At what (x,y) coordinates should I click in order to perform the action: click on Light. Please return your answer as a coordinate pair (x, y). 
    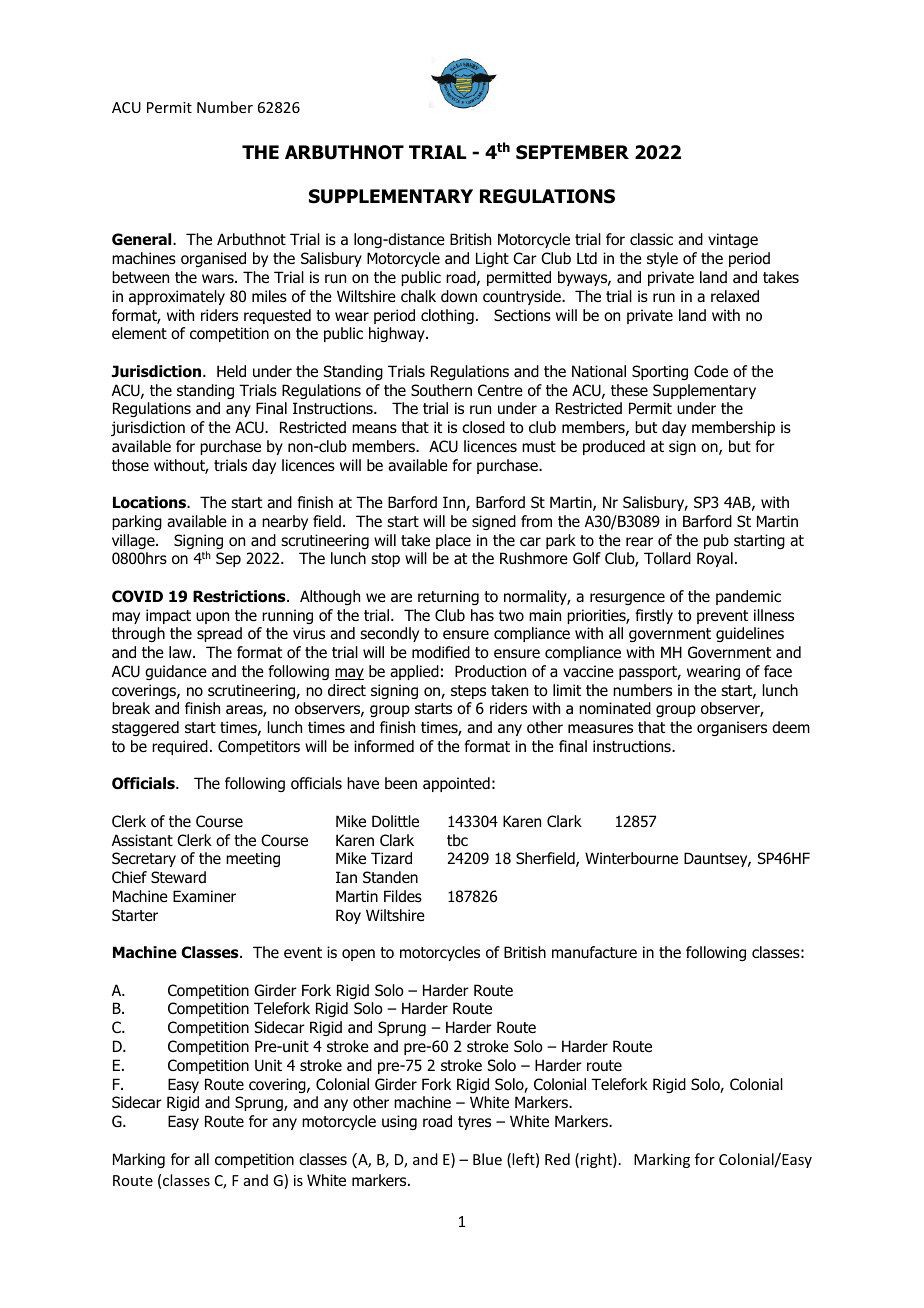
    Looking at the image, I should click on (492, 259).
